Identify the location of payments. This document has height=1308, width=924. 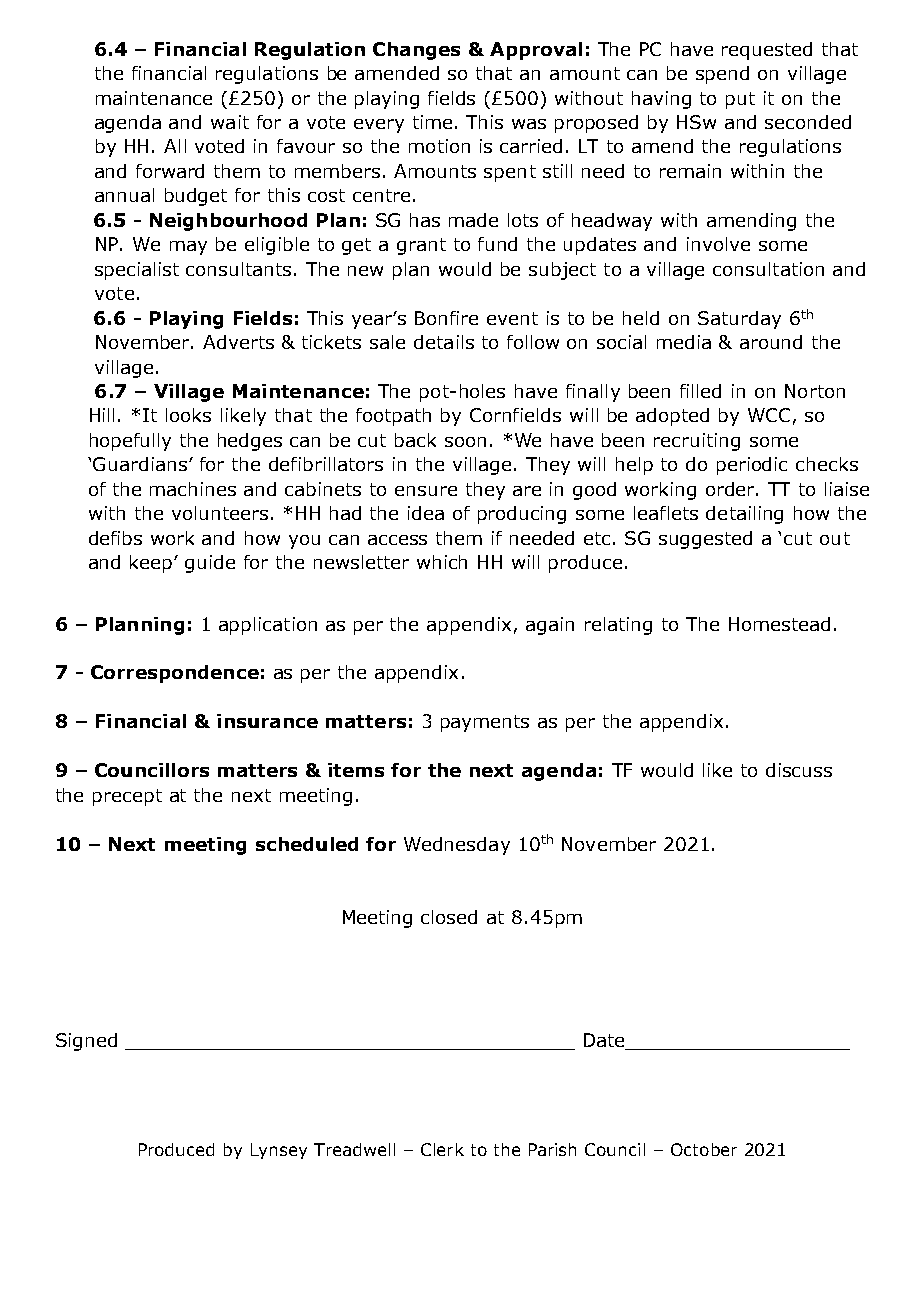
(485, 723).
